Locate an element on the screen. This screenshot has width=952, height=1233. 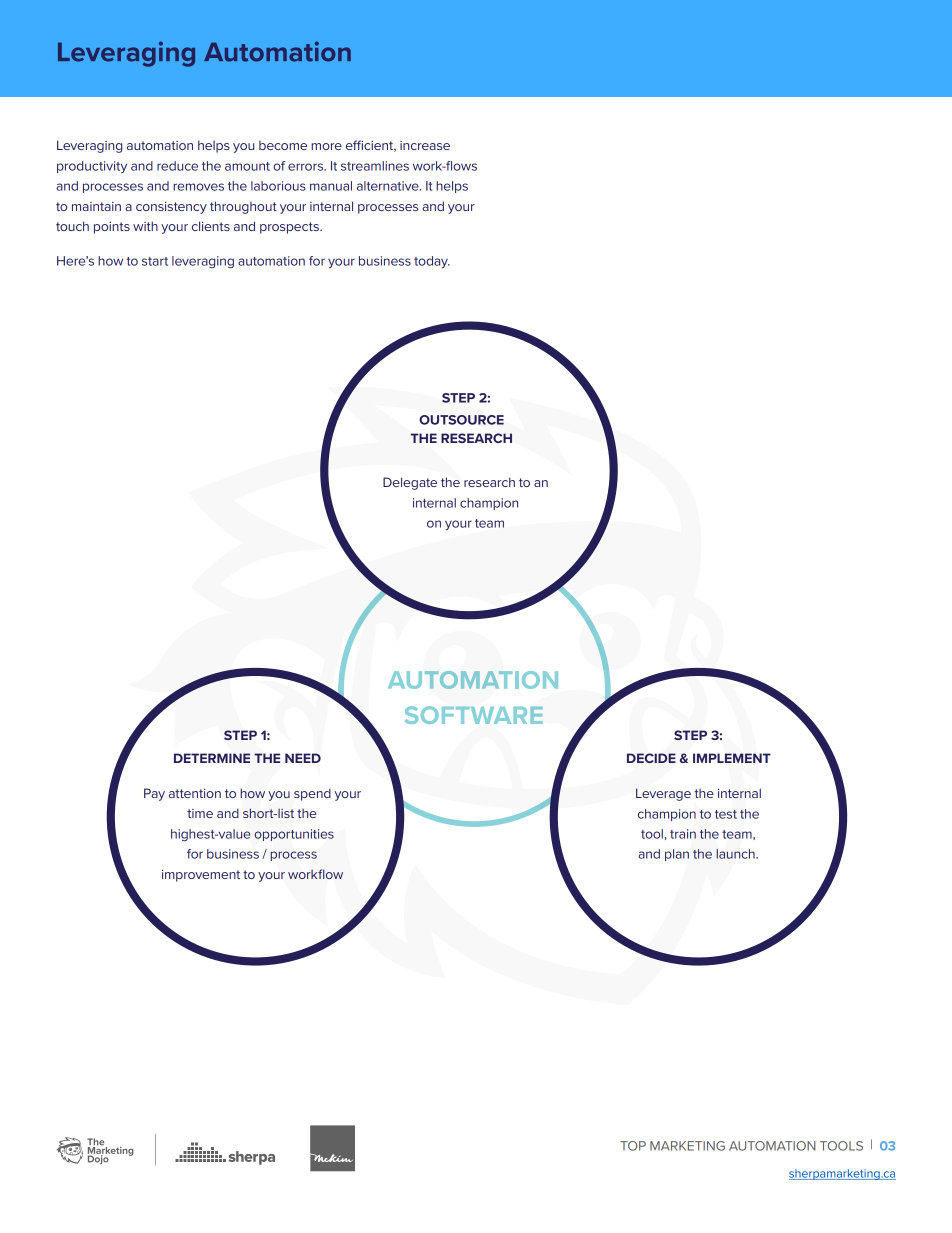
increase is located at coordinates (425, 145).
